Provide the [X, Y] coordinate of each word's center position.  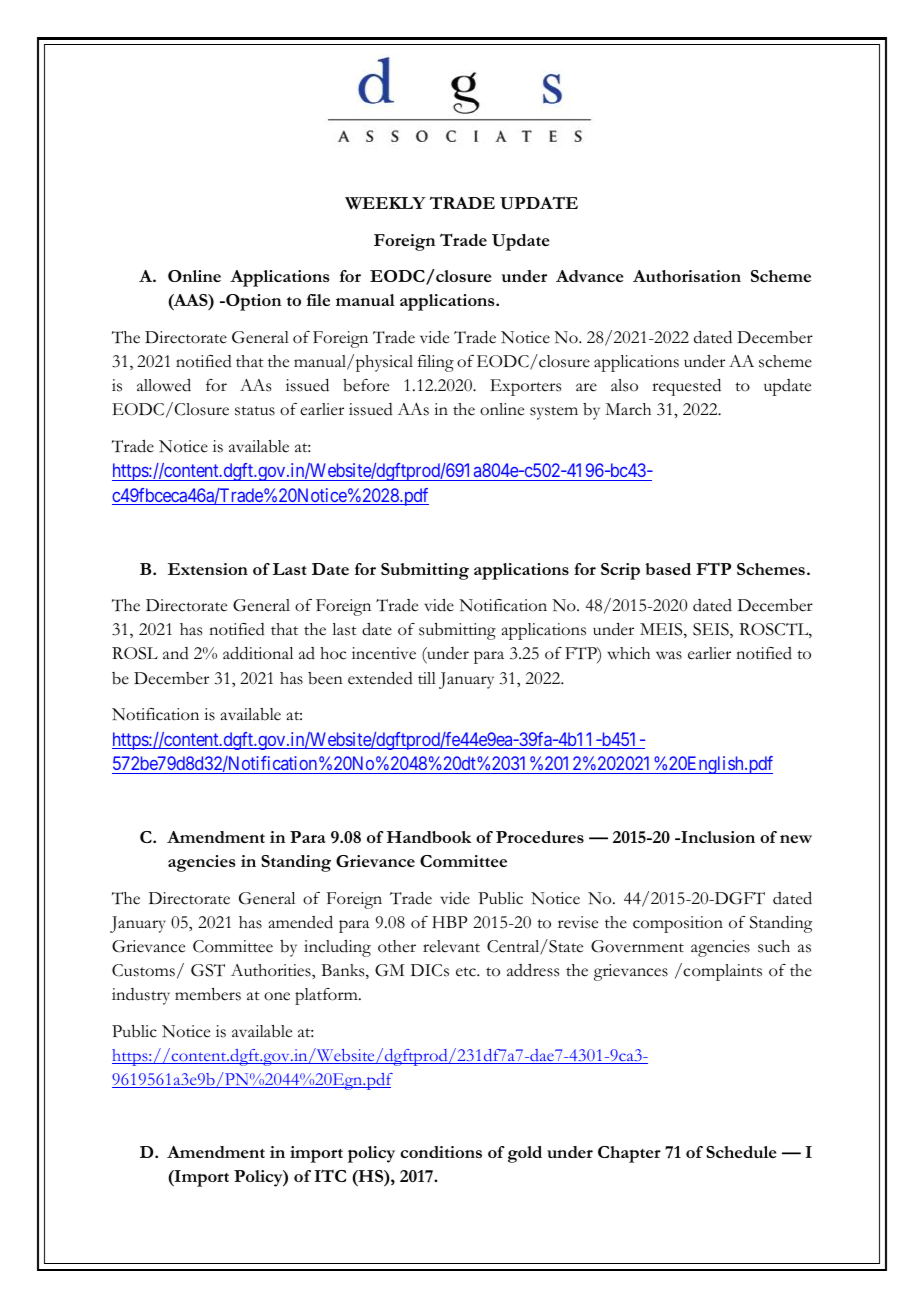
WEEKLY [385, 203]
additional [258, 653]
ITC [330, 1175]
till [427, 678]
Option [252, 302]
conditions [441, 1152]
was [669, 655]
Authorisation [687, 276]
